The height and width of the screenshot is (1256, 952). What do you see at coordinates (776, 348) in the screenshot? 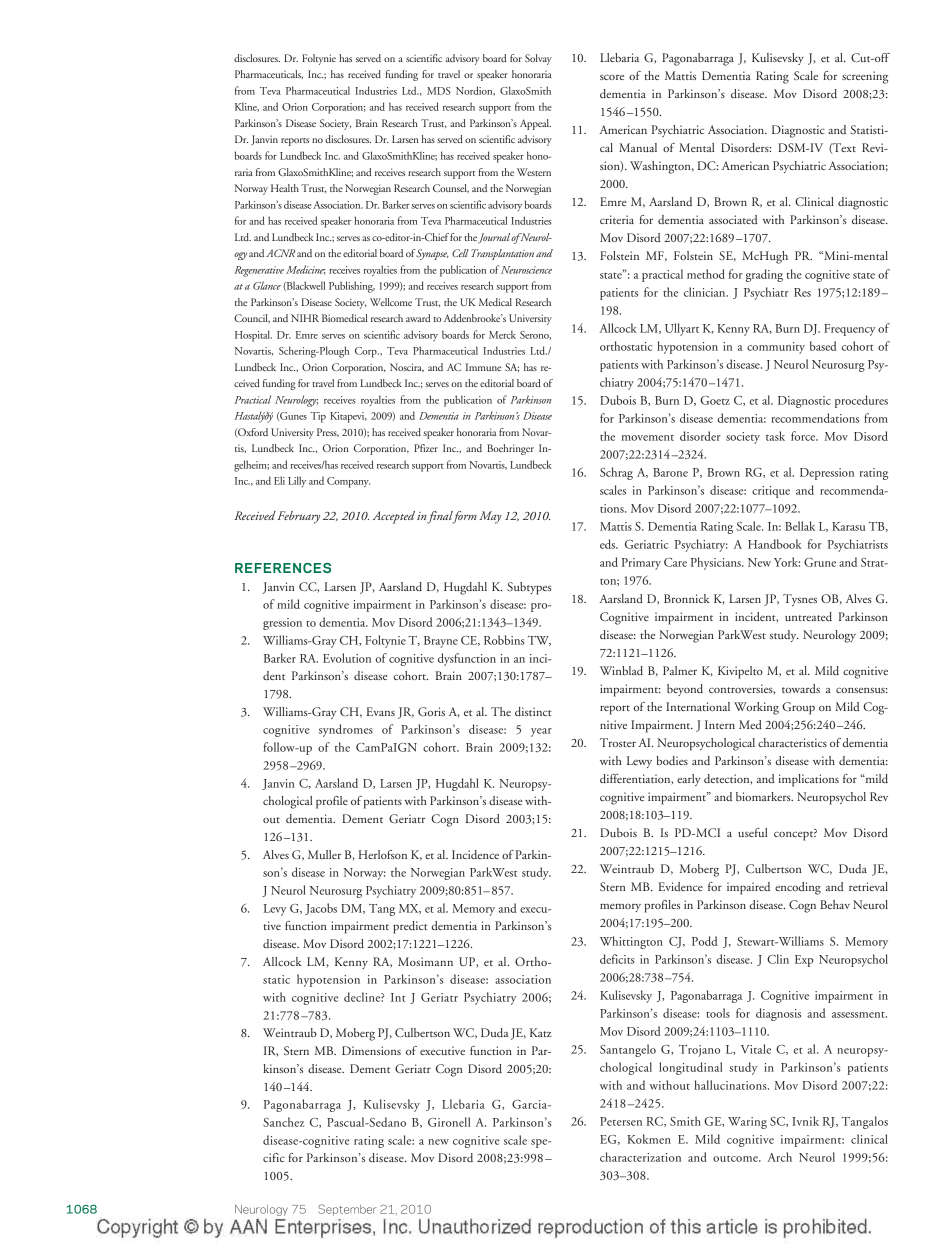
I see `community` at bounding box center [776, 348].
